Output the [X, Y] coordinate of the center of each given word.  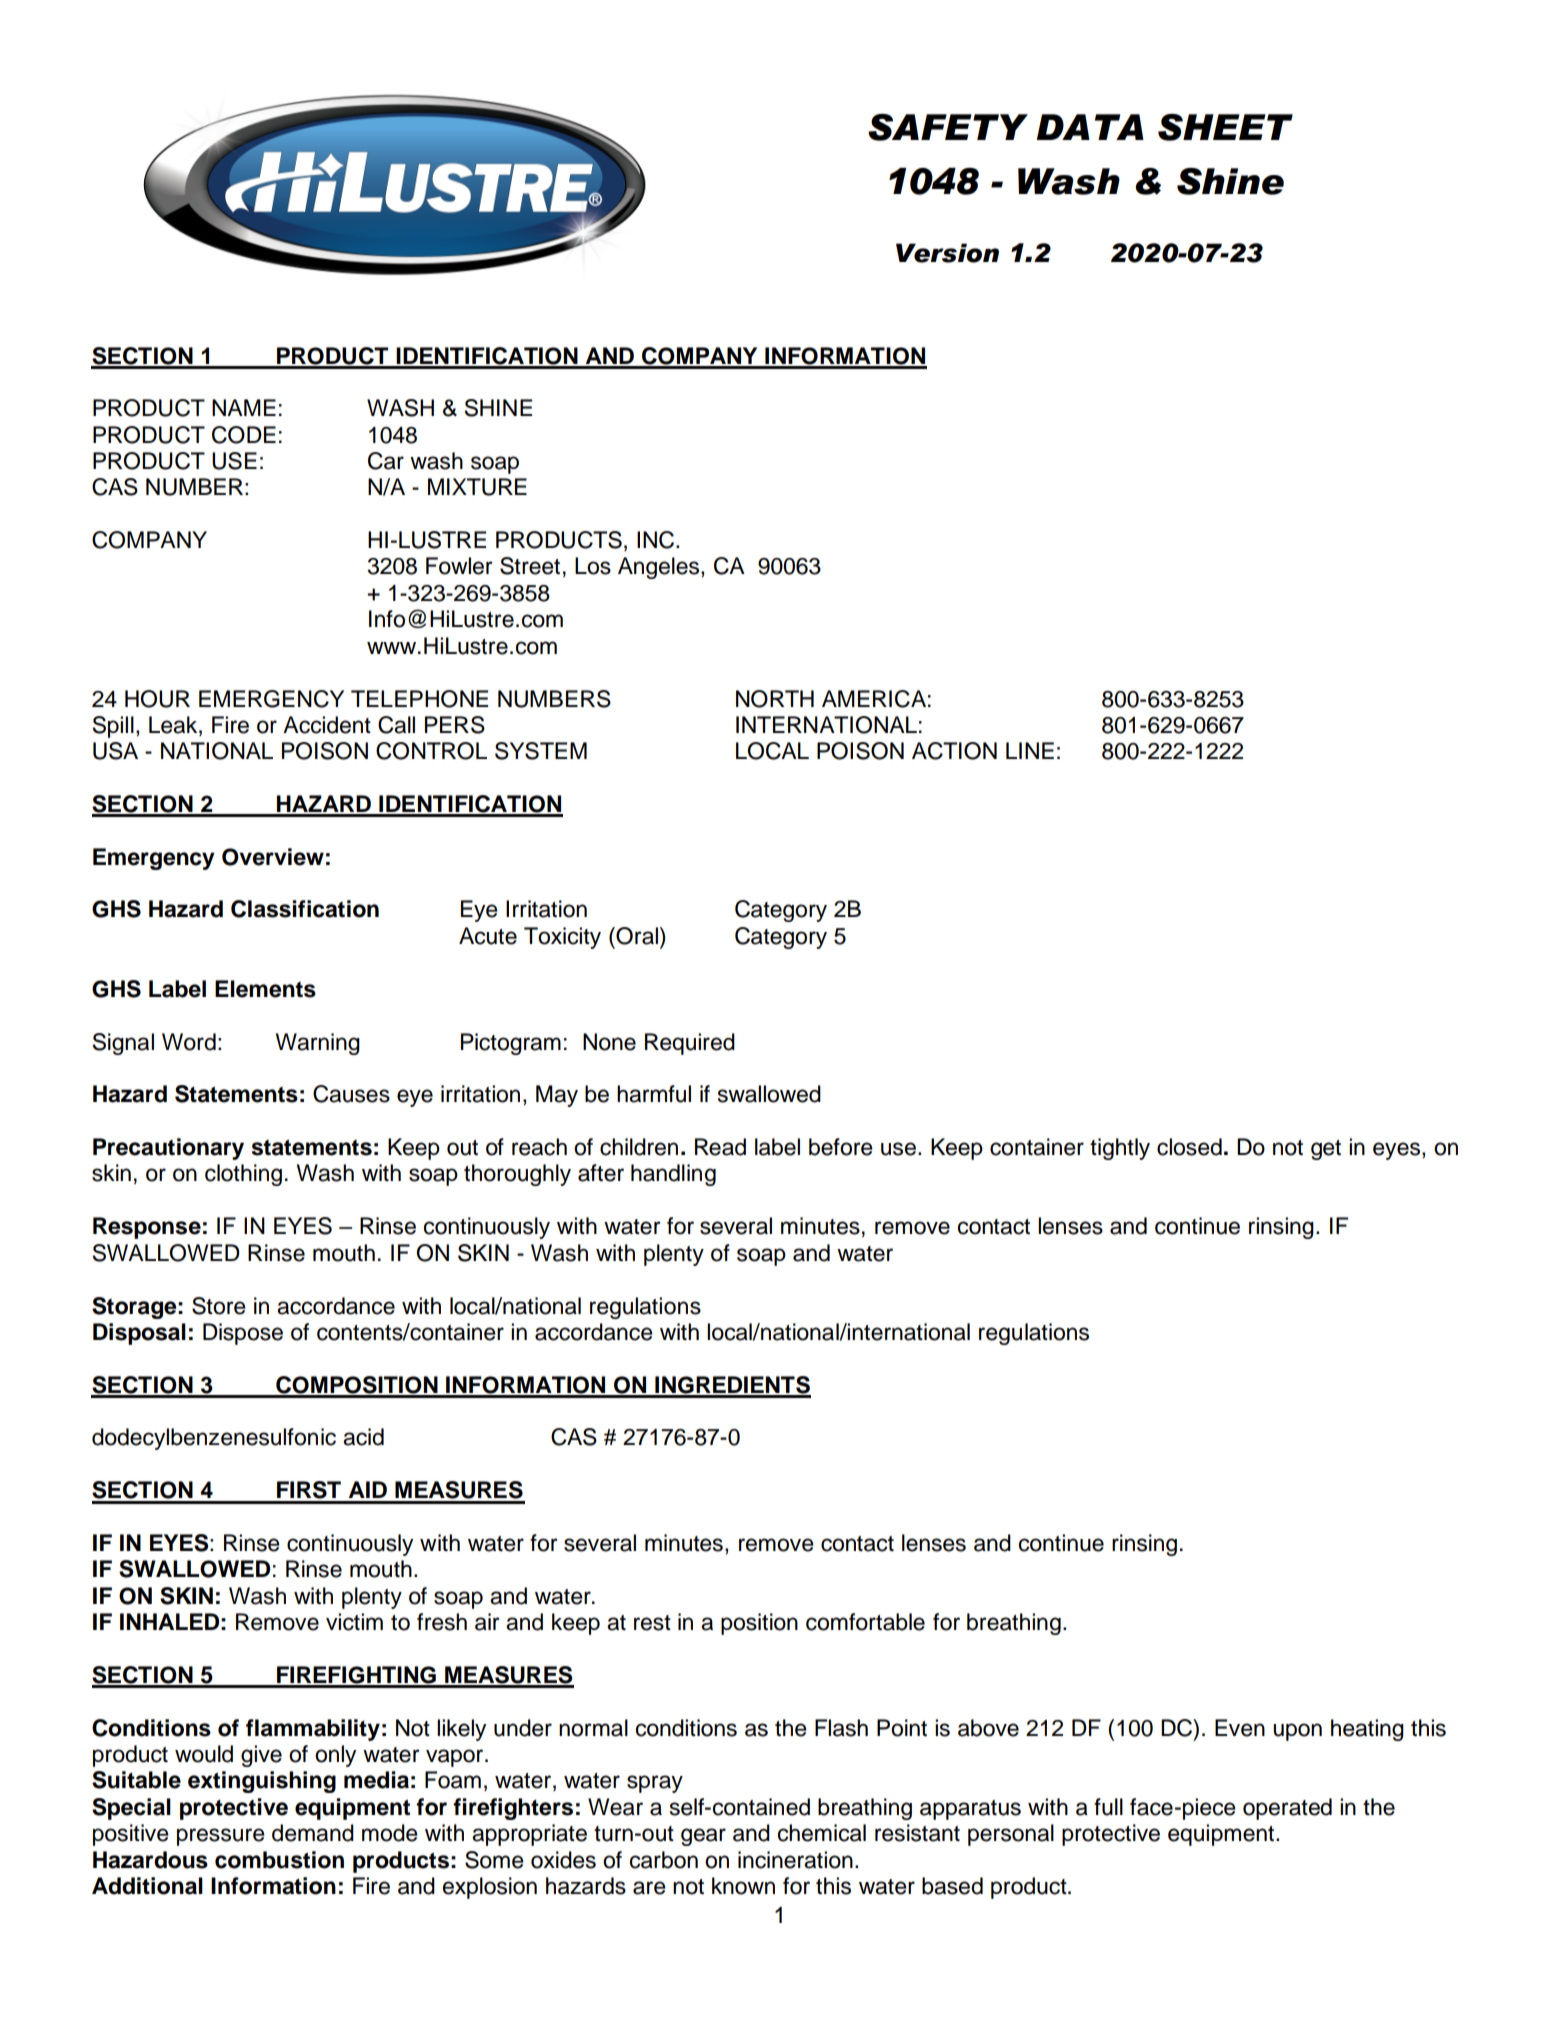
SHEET [1225, 127]
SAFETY [948, 127]
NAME [244, 407]
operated [1287, 1809]
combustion [279, 1860]
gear [703, 1837]
